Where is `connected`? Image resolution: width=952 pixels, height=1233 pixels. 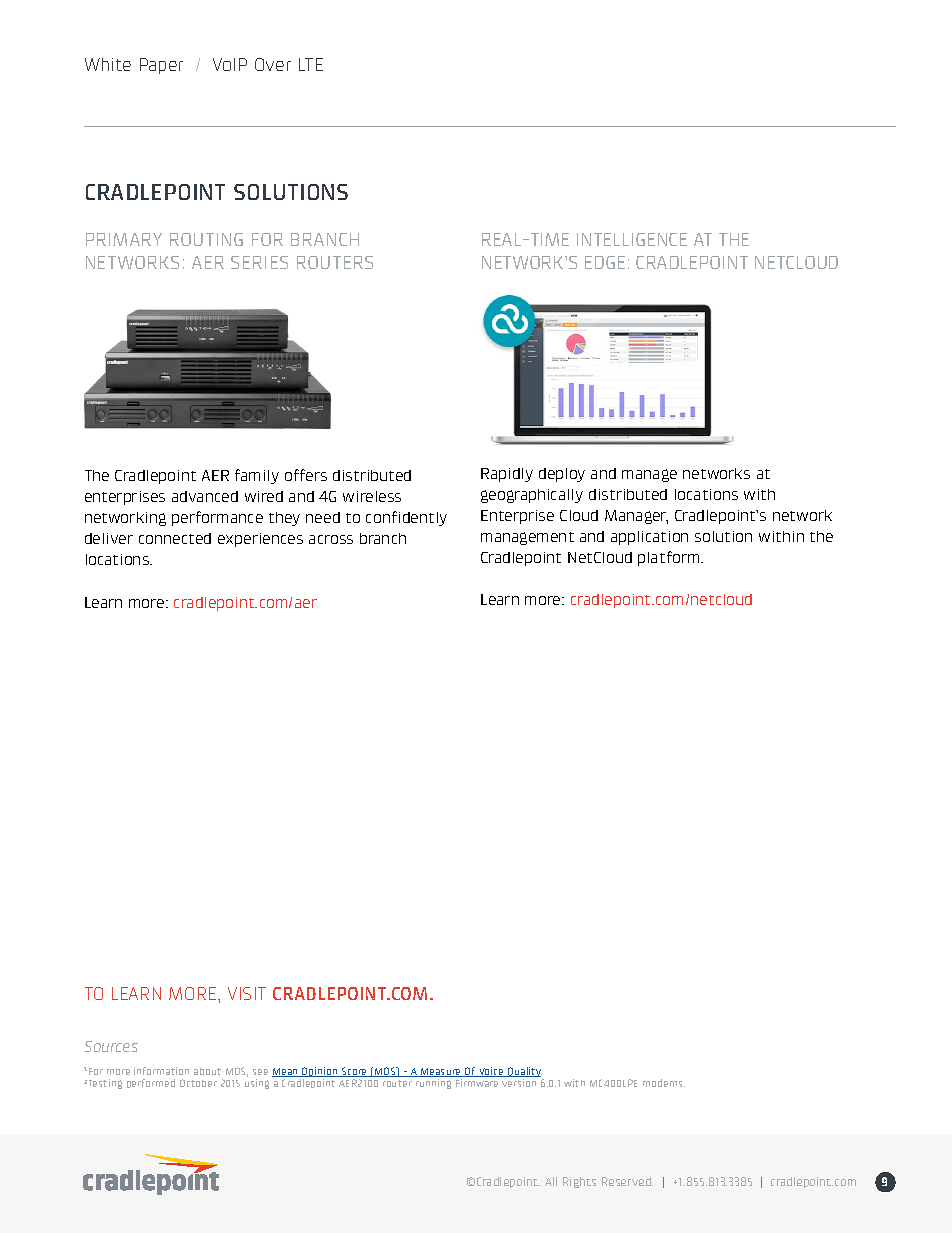
connected is located at coordinates (175, 538).
